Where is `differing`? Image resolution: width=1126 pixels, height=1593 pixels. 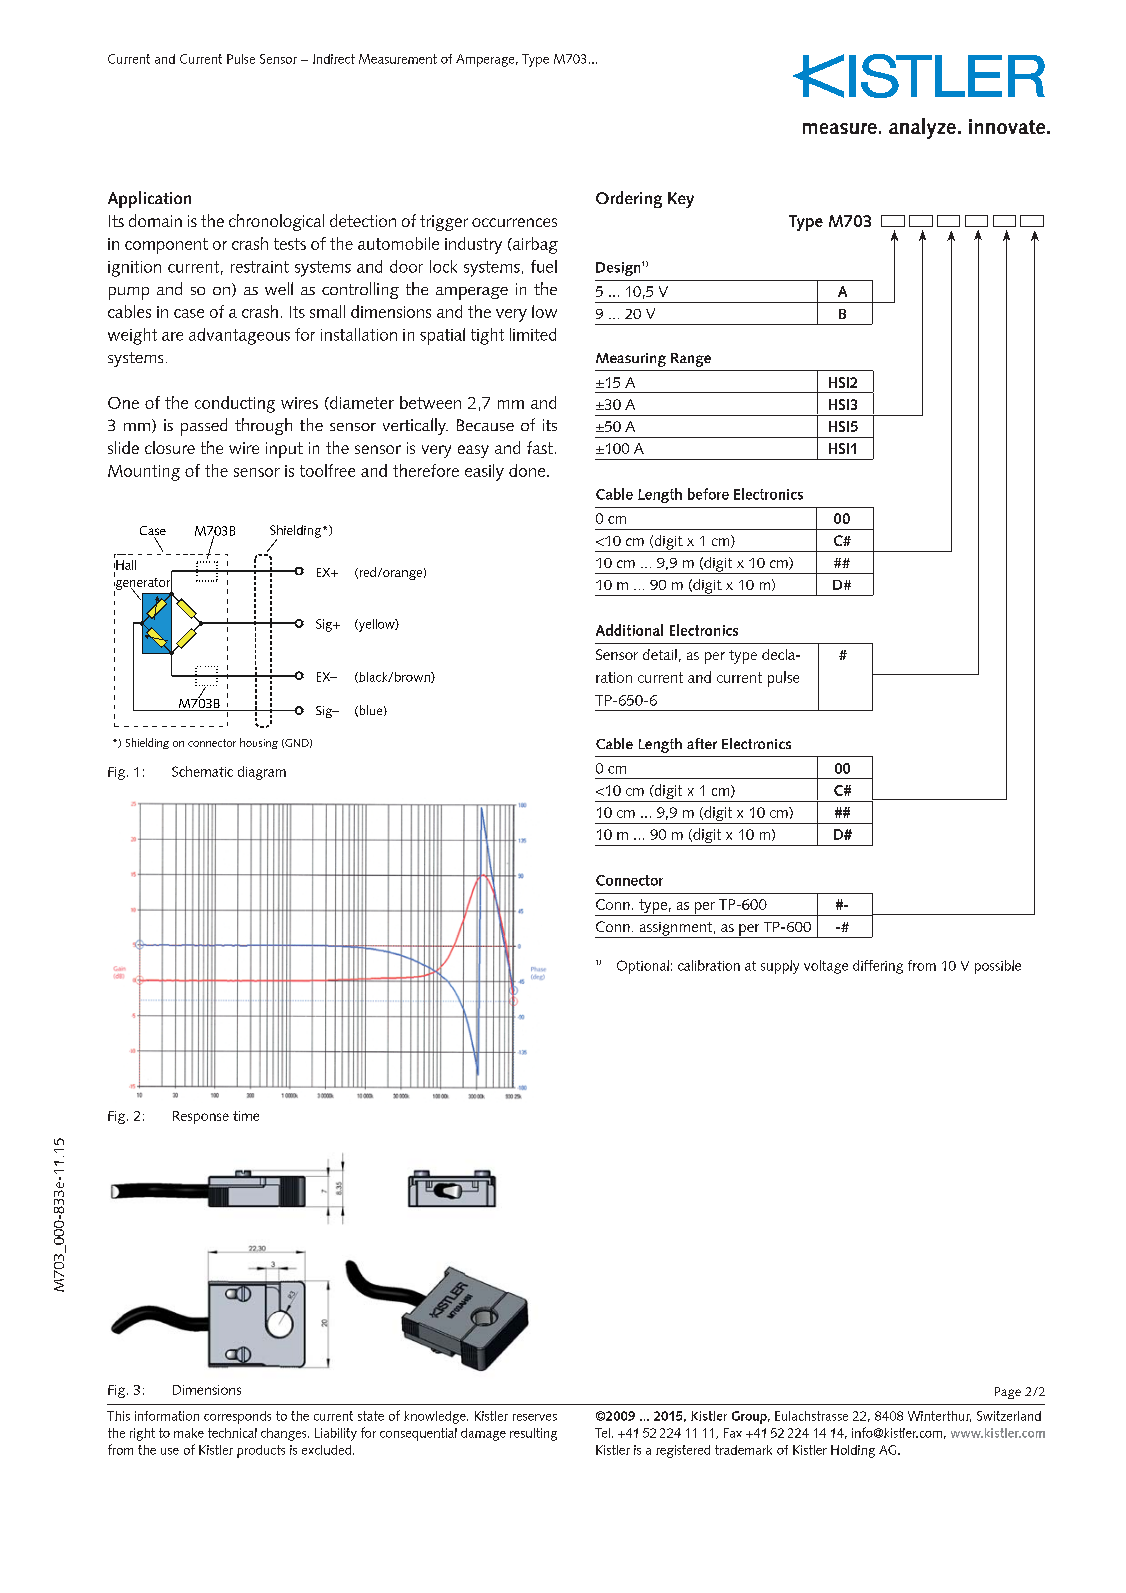 differing is located at coordinates (878, 967).
